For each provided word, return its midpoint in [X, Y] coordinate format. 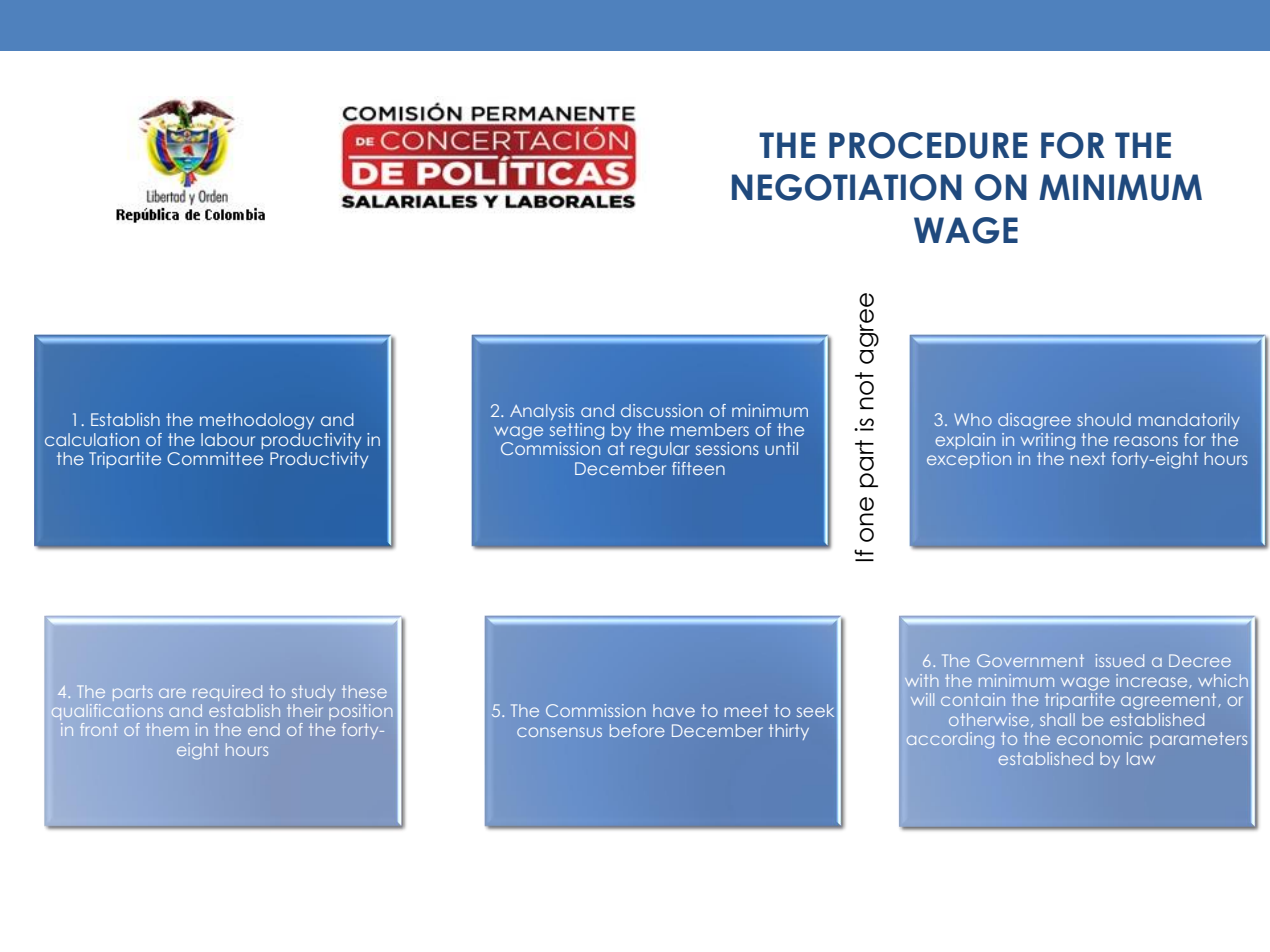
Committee [215, 458]
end [264, 729]
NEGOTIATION [847, 187]
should [1104, 419]
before [637, 730]
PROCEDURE [928, 145]
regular [660, 450]
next [1088, 458]
